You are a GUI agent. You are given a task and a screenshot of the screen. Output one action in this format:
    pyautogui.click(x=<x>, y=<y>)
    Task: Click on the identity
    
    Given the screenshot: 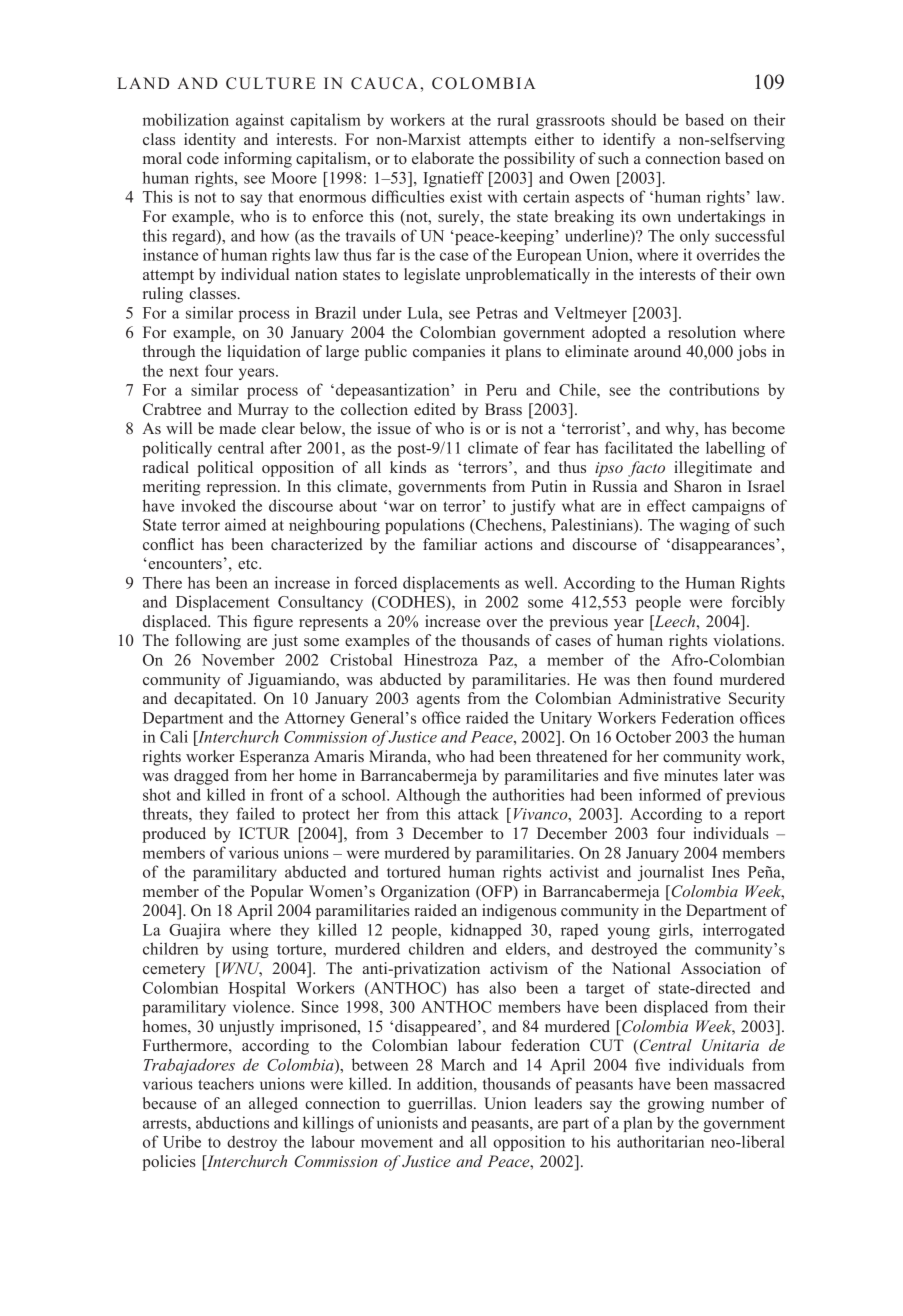 What is the action you would take?
    pyautogui.click(x=210, y=141)
